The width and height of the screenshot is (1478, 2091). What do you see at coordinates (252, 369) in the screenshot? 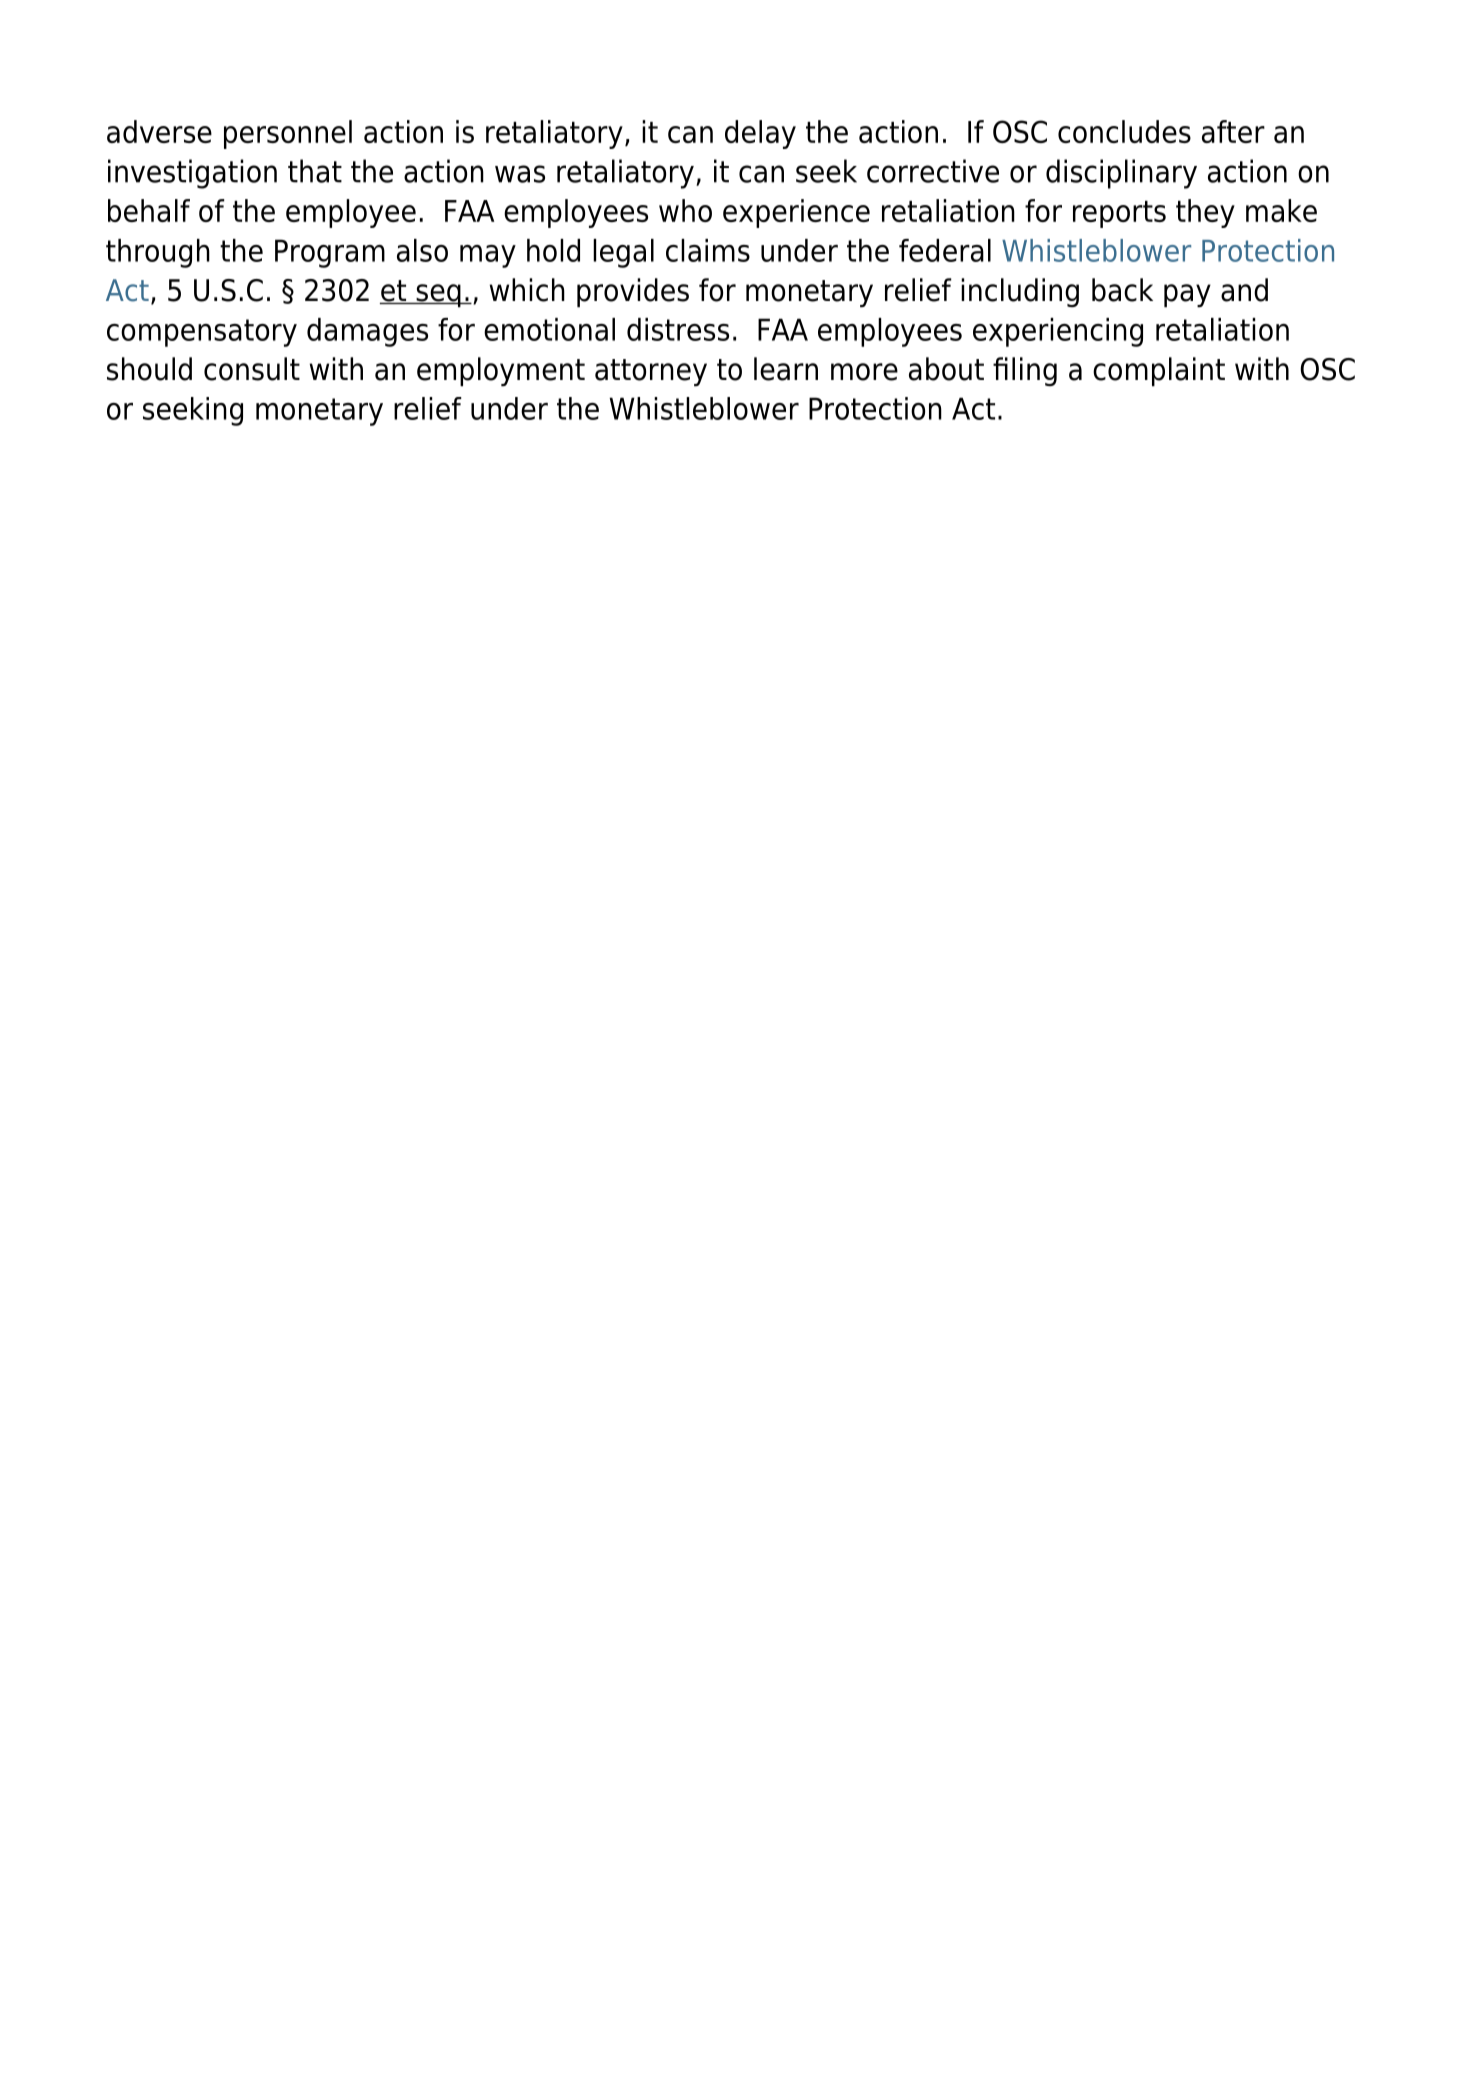
I see `consult` at bounding box center [252, 369].
